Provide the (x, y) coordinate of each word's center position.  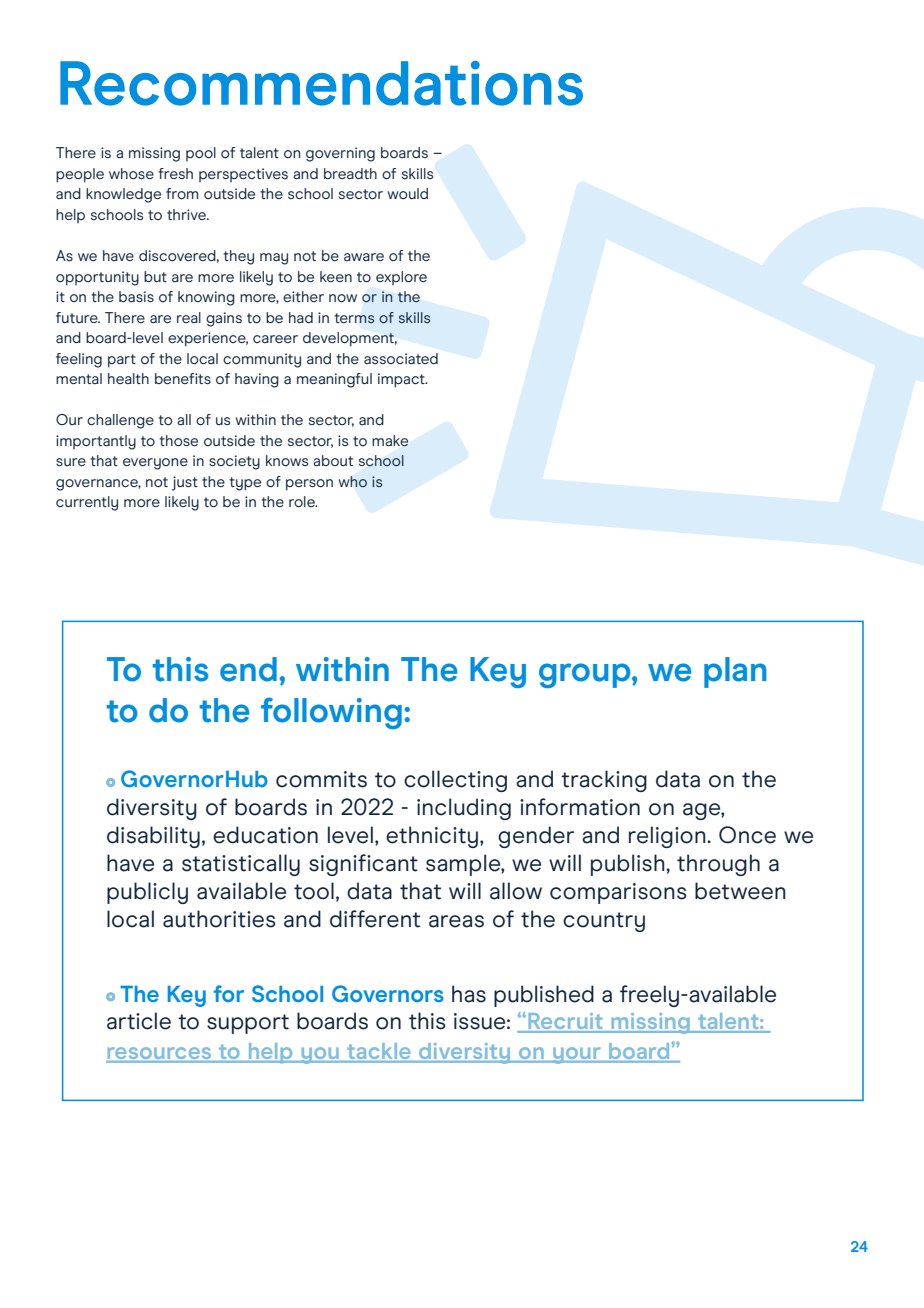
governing (340, 154)
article (139, 1021)
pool (201, 154)
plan (735, 672)
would (407, 193)
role (303, 501)
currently (87, 503)
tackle (379, 1052)
